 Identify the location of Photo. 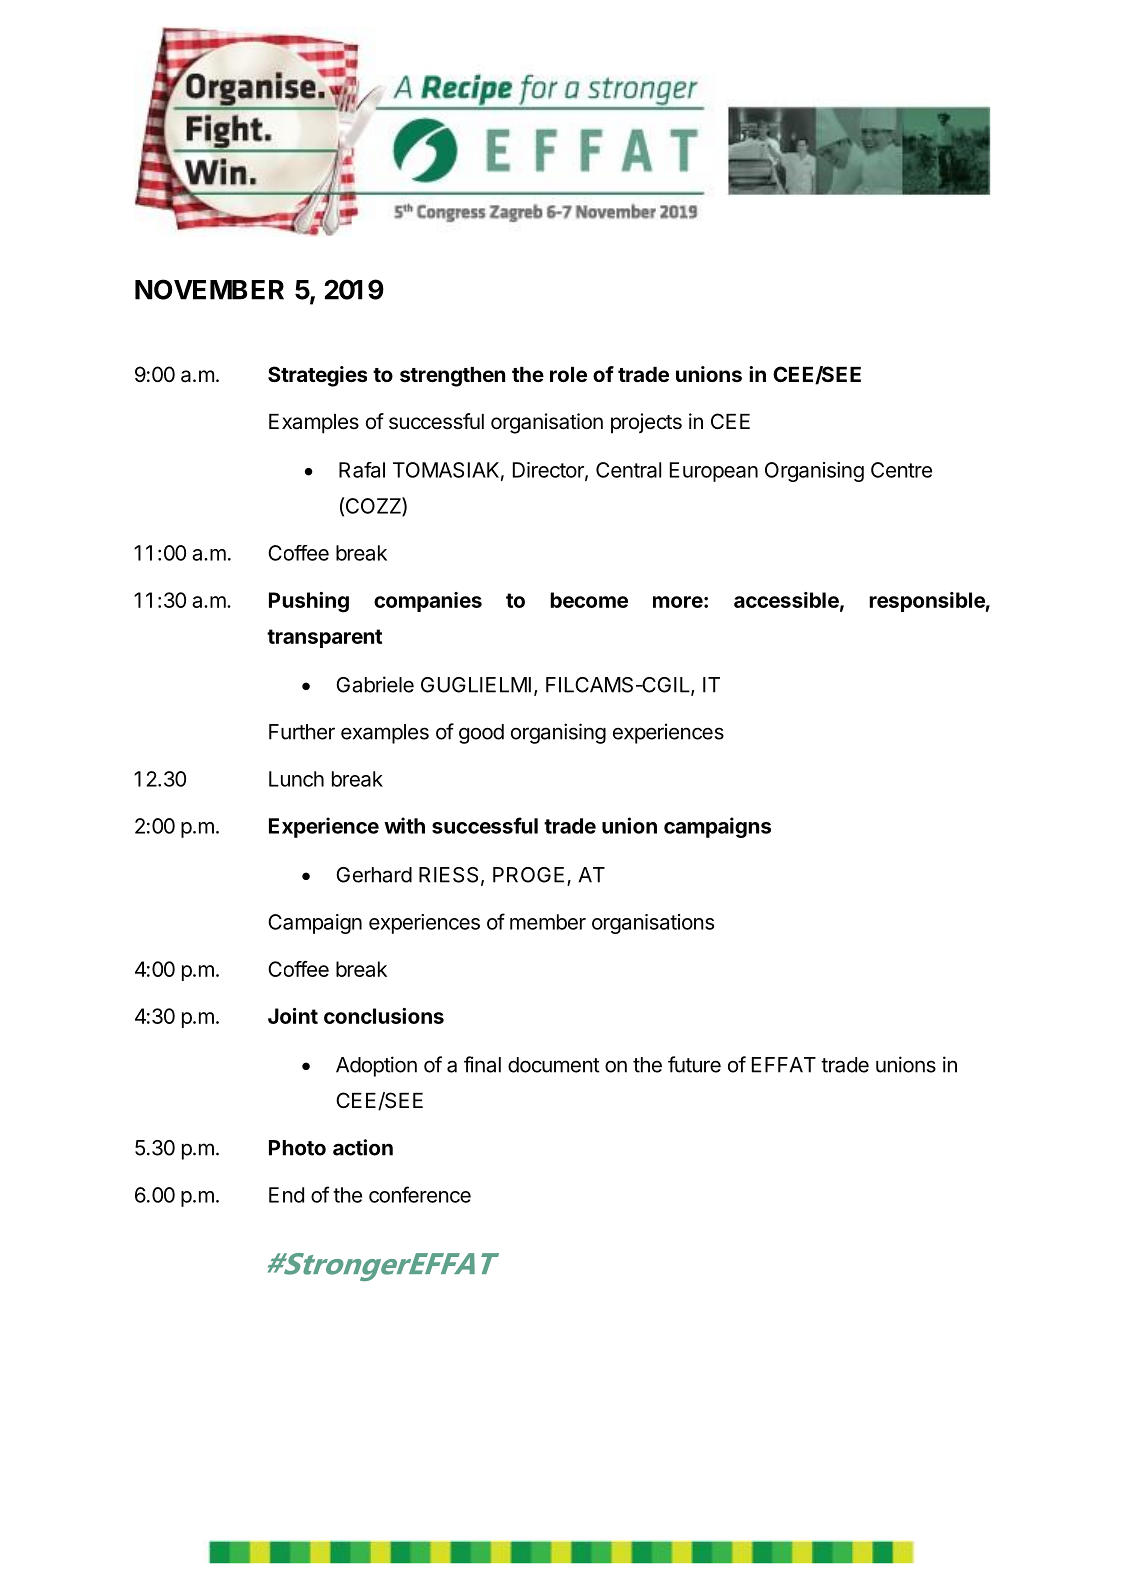
(297, 1148).
